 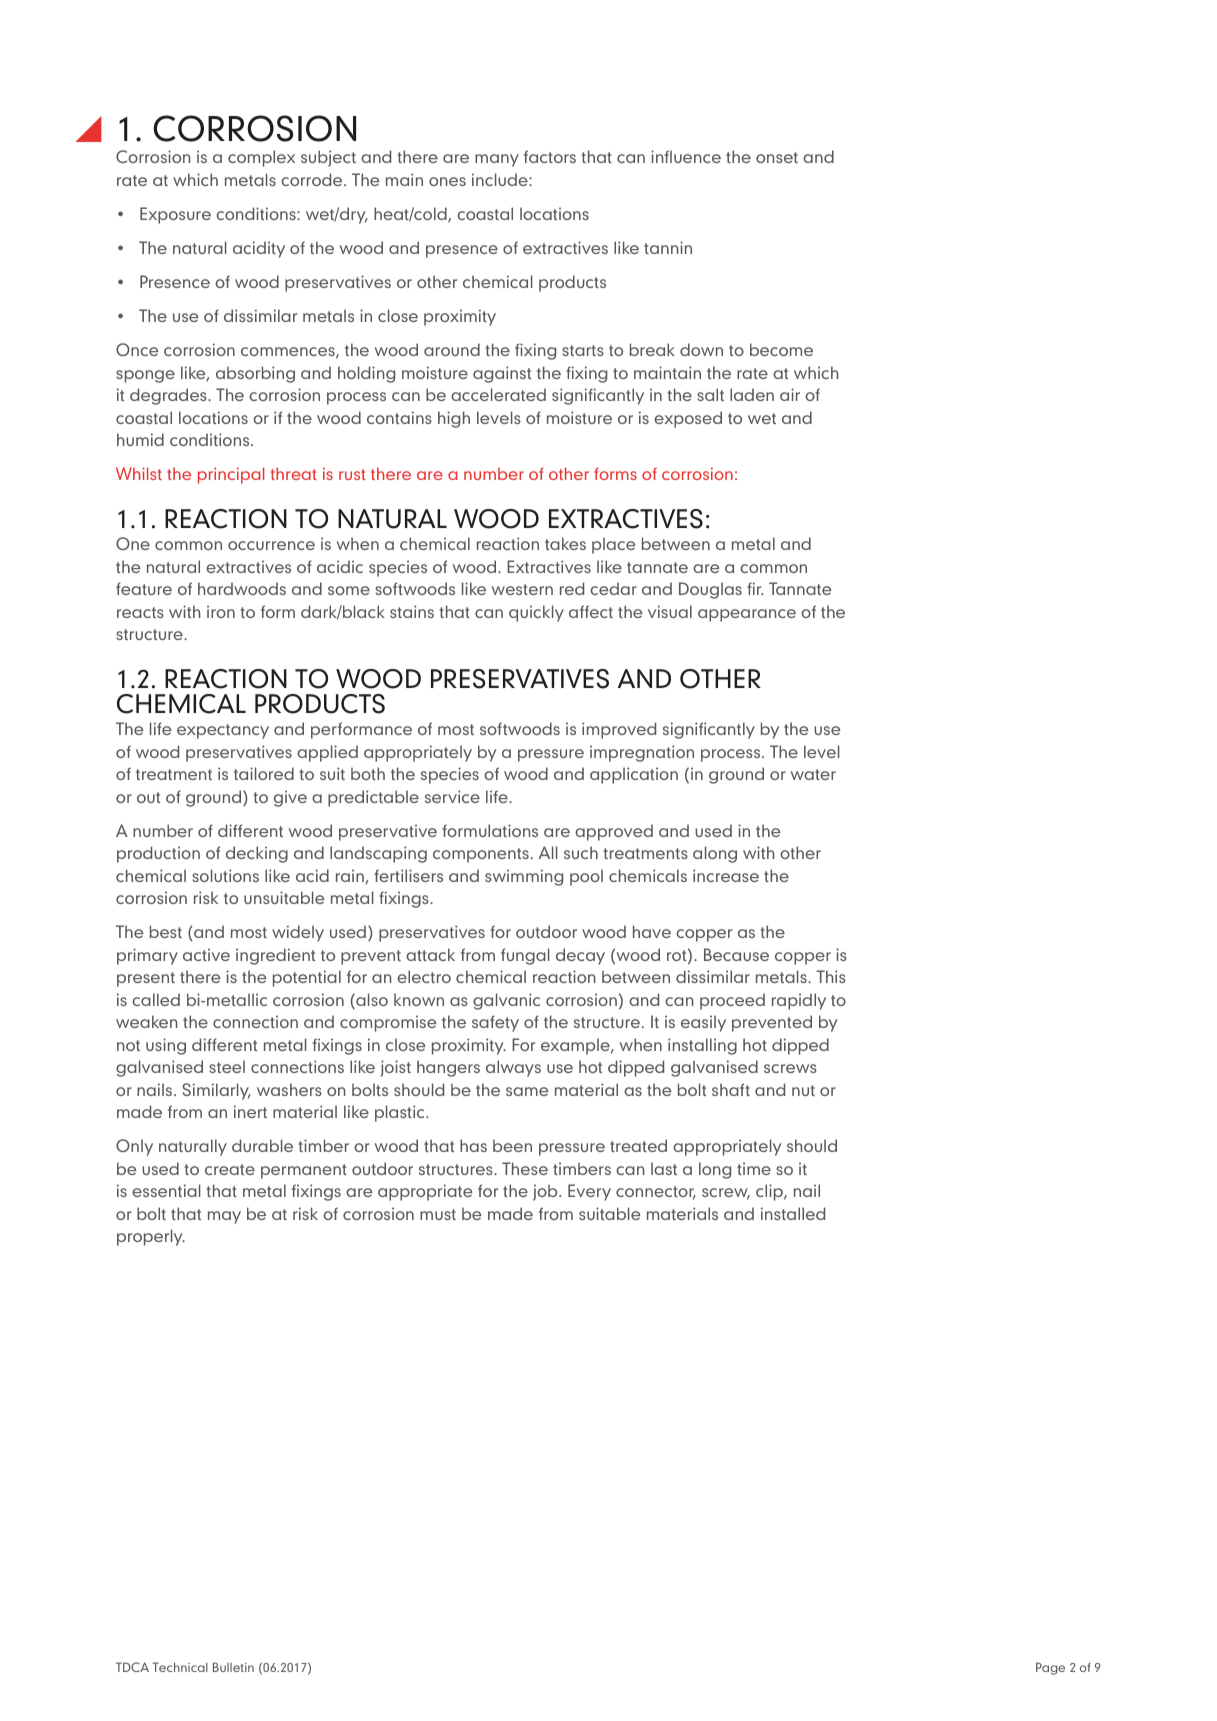 What do you see at coordinates (831, 976) in the screenshot?
I see `This` at bounding box center [831, 976].
